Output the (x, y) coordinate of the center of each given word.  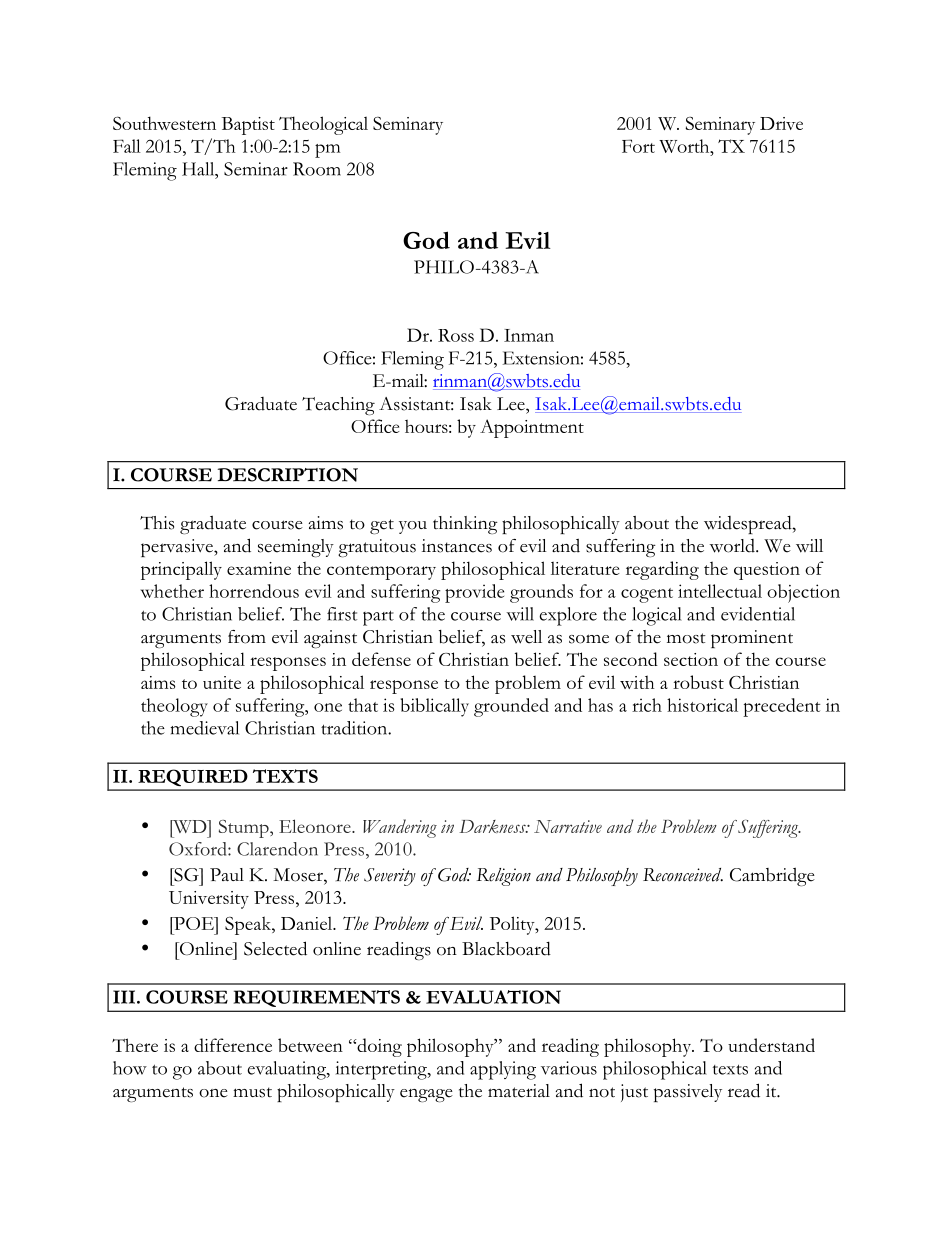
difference (233, 1045)
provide (474, 593)
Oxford (199, 849)
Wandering (400, 828)
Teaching (338, 406)
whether (172, 591)
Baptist (248, 126)
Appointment (532, 428)
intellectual (720, 591)
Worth (685, 146)
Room (317, 169)
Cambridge (772, 877)
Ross (456, 335)
